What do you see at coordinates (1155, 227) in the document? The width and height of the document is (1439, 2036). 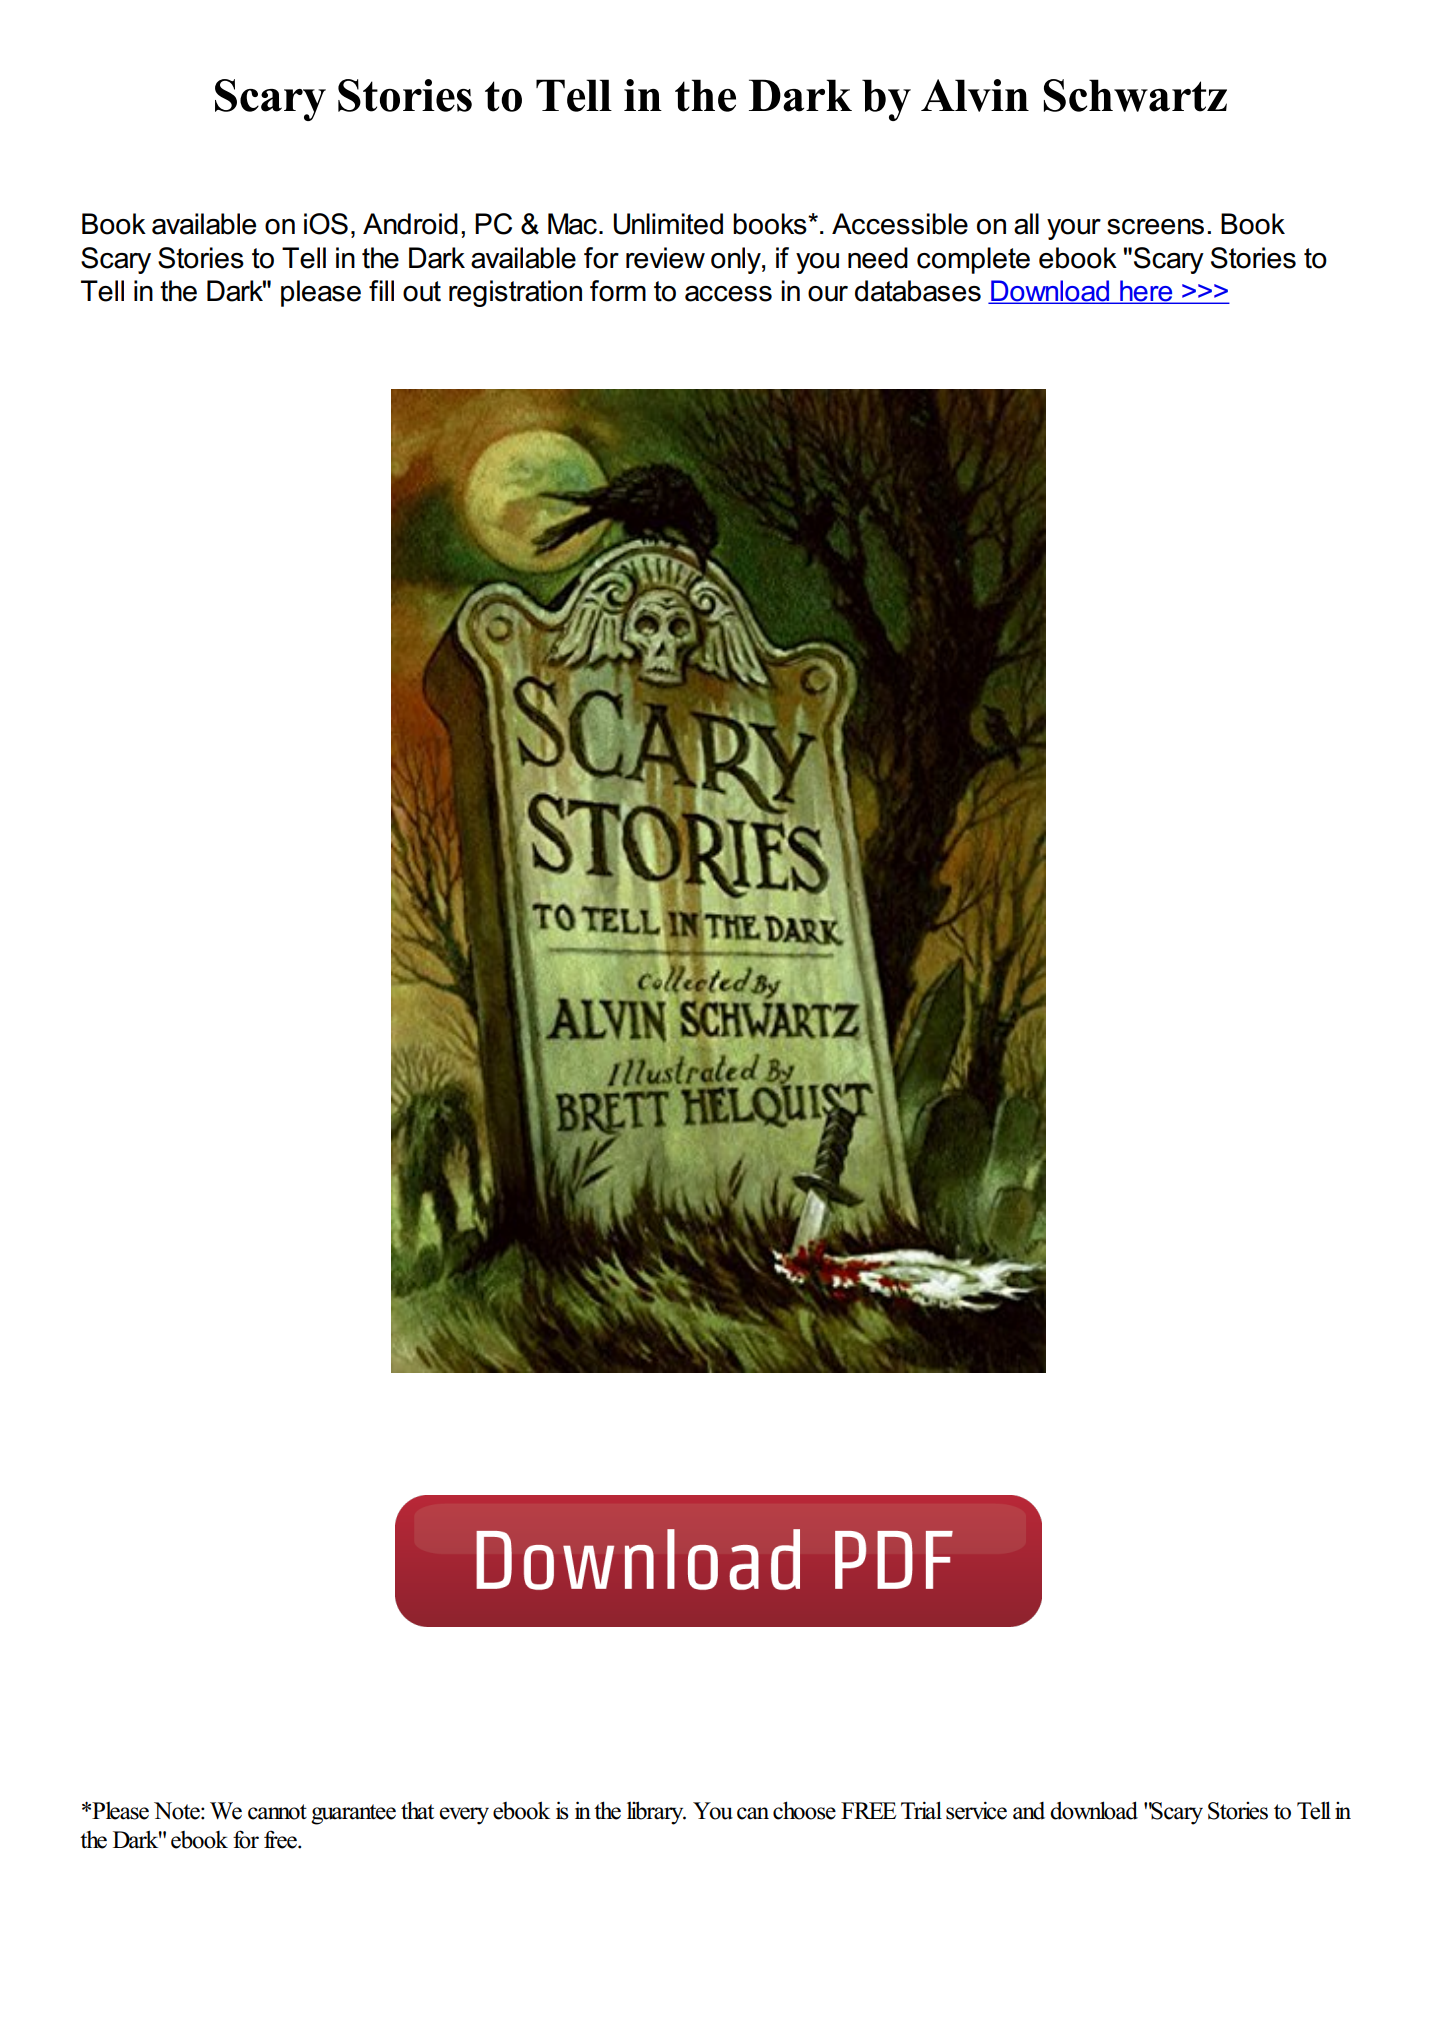 I see `screens` at bounding box center [1155, 227].
